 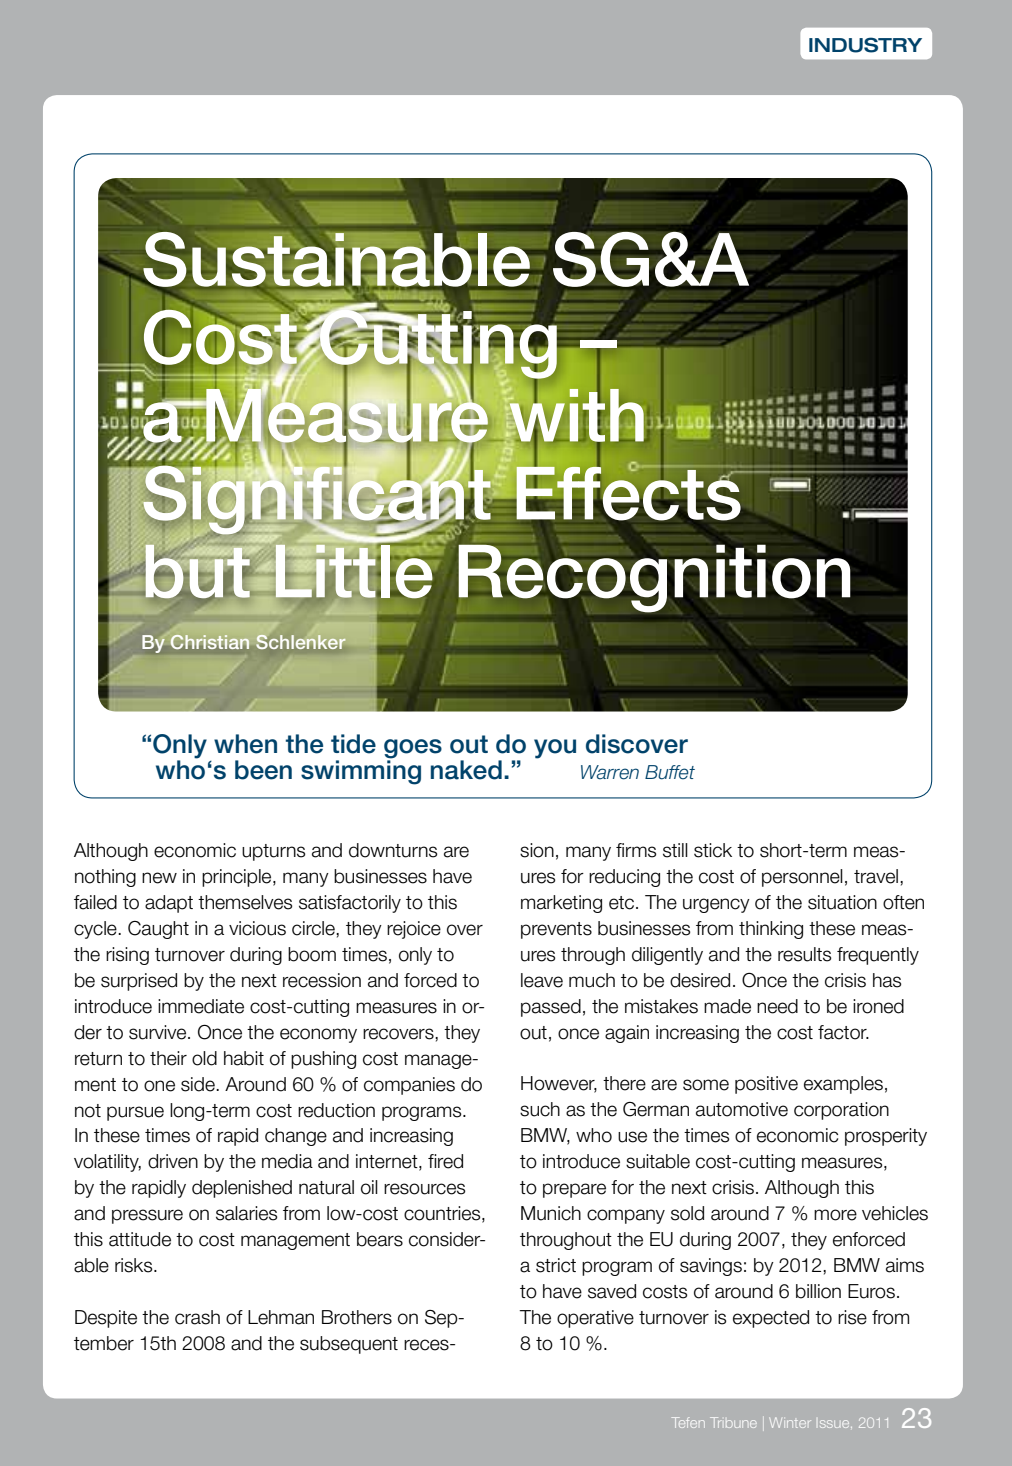 What do you see at coordinates (199, 572) in the screenshot?
I see `but` at bounding box center [199, 572].
